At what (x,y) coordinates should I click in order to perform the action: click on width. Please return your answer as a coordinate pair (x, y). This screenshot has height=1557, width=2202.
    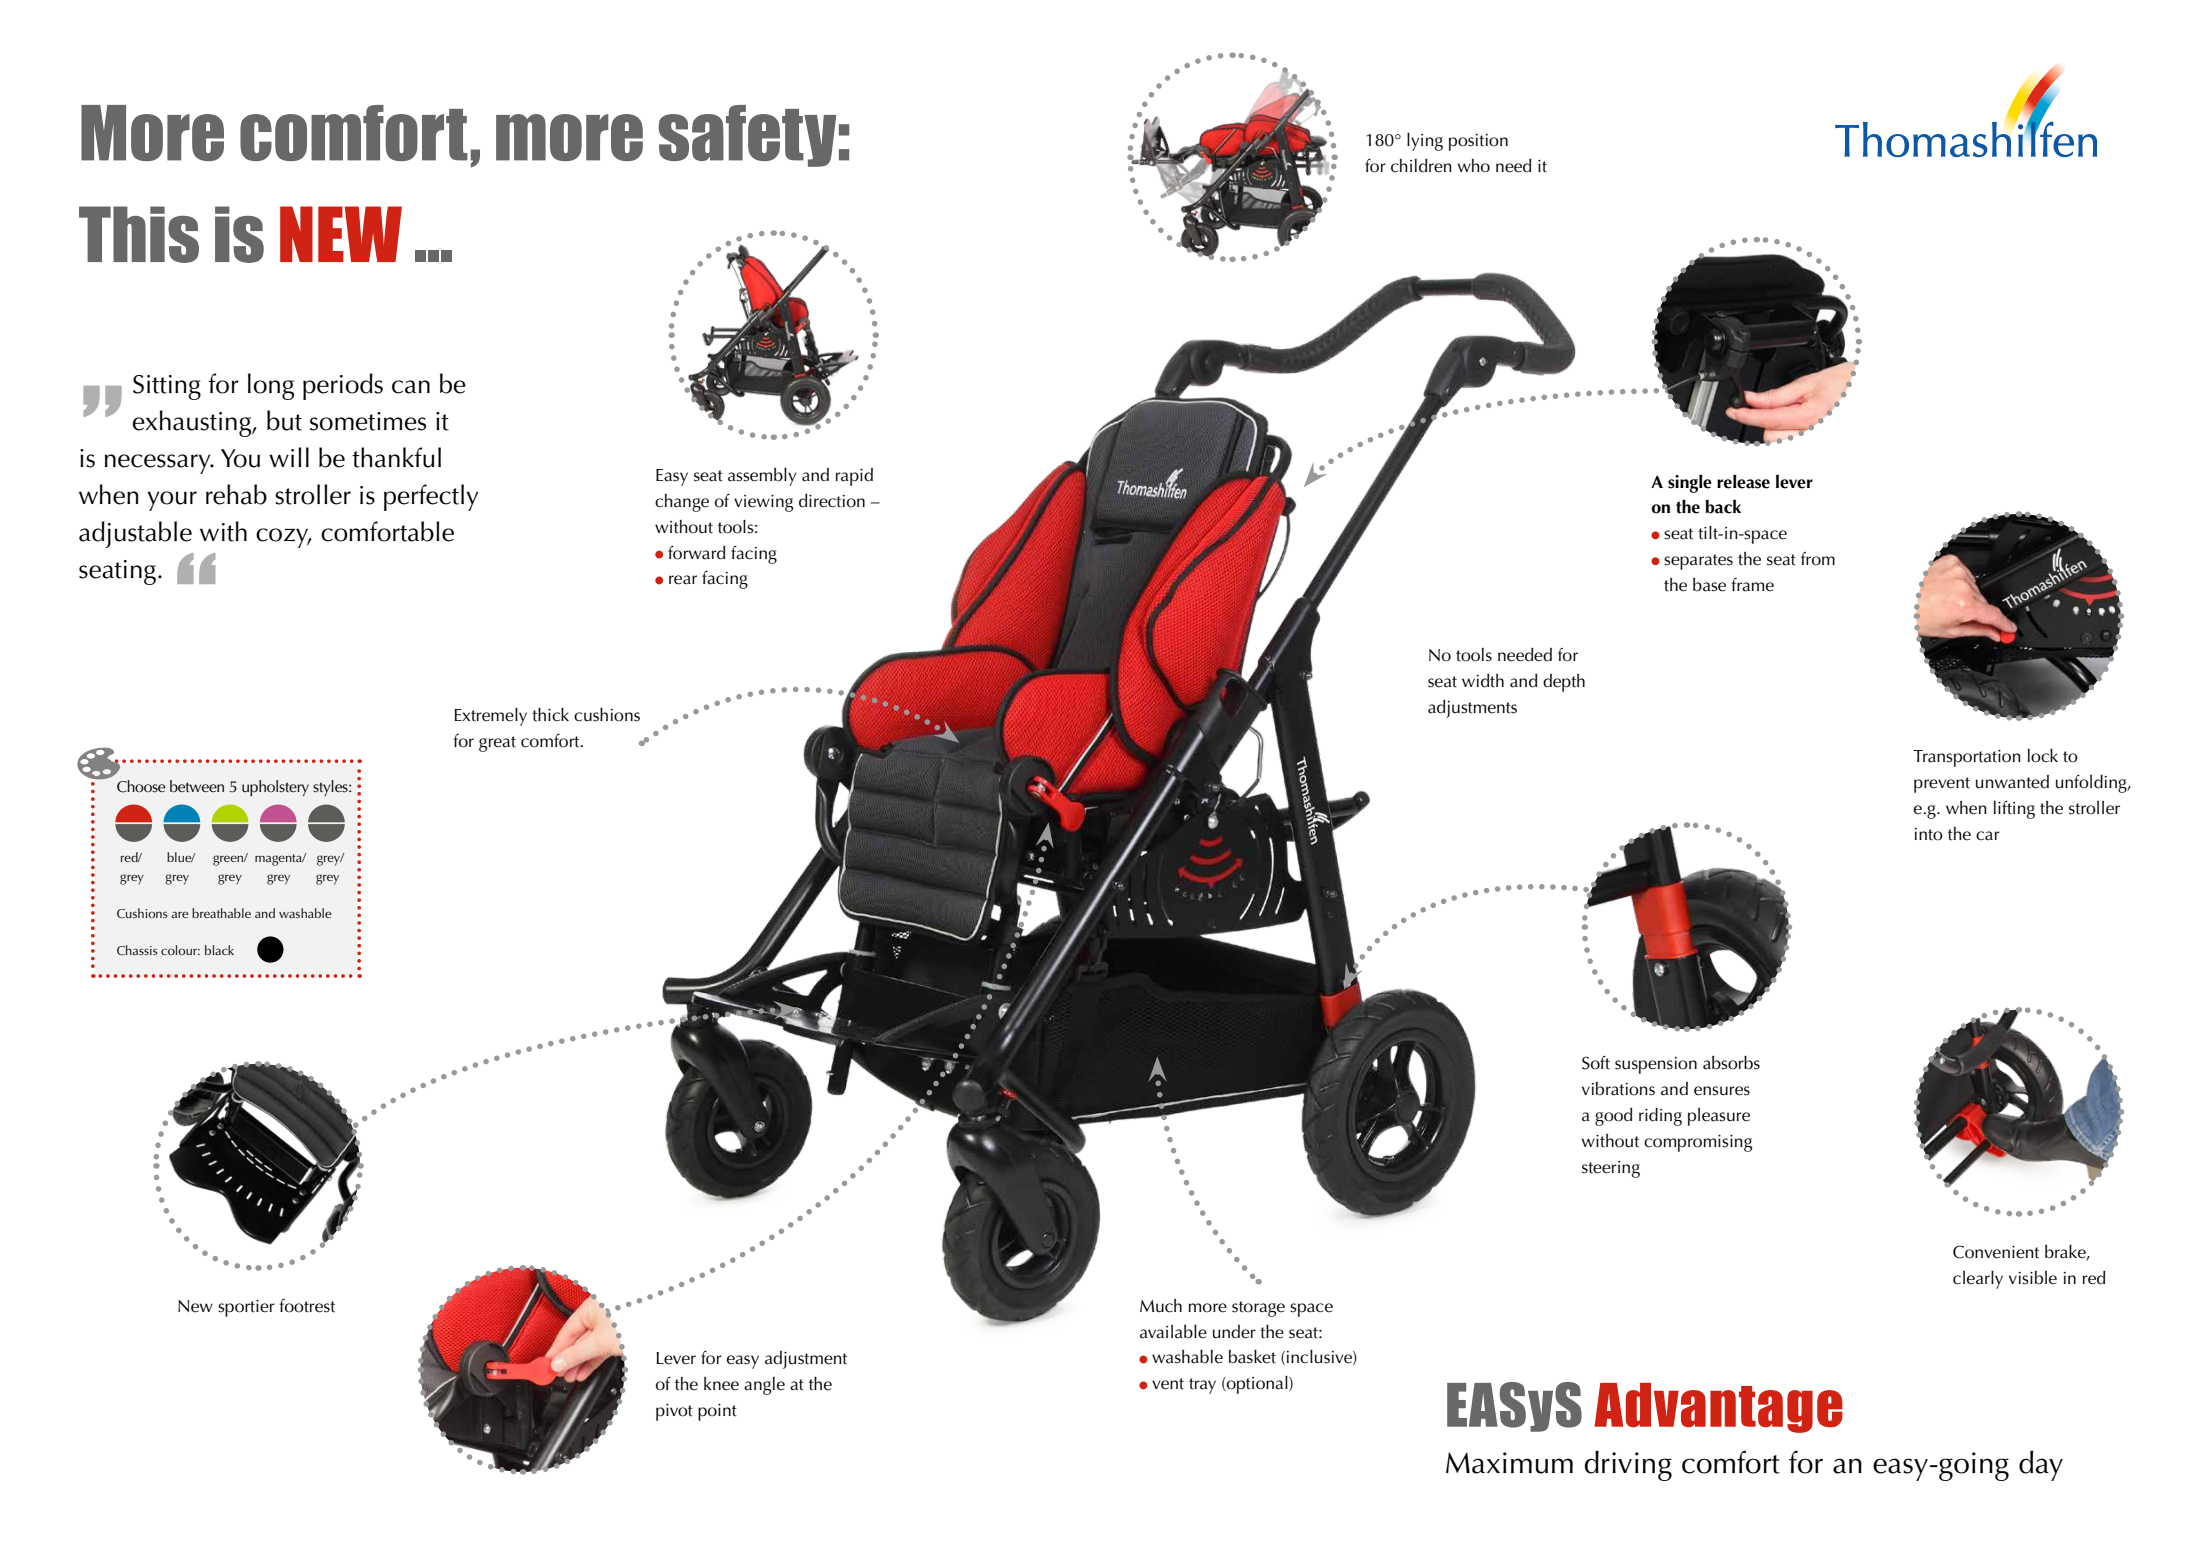
    Looking at the image, I should click on (1483, 681).
